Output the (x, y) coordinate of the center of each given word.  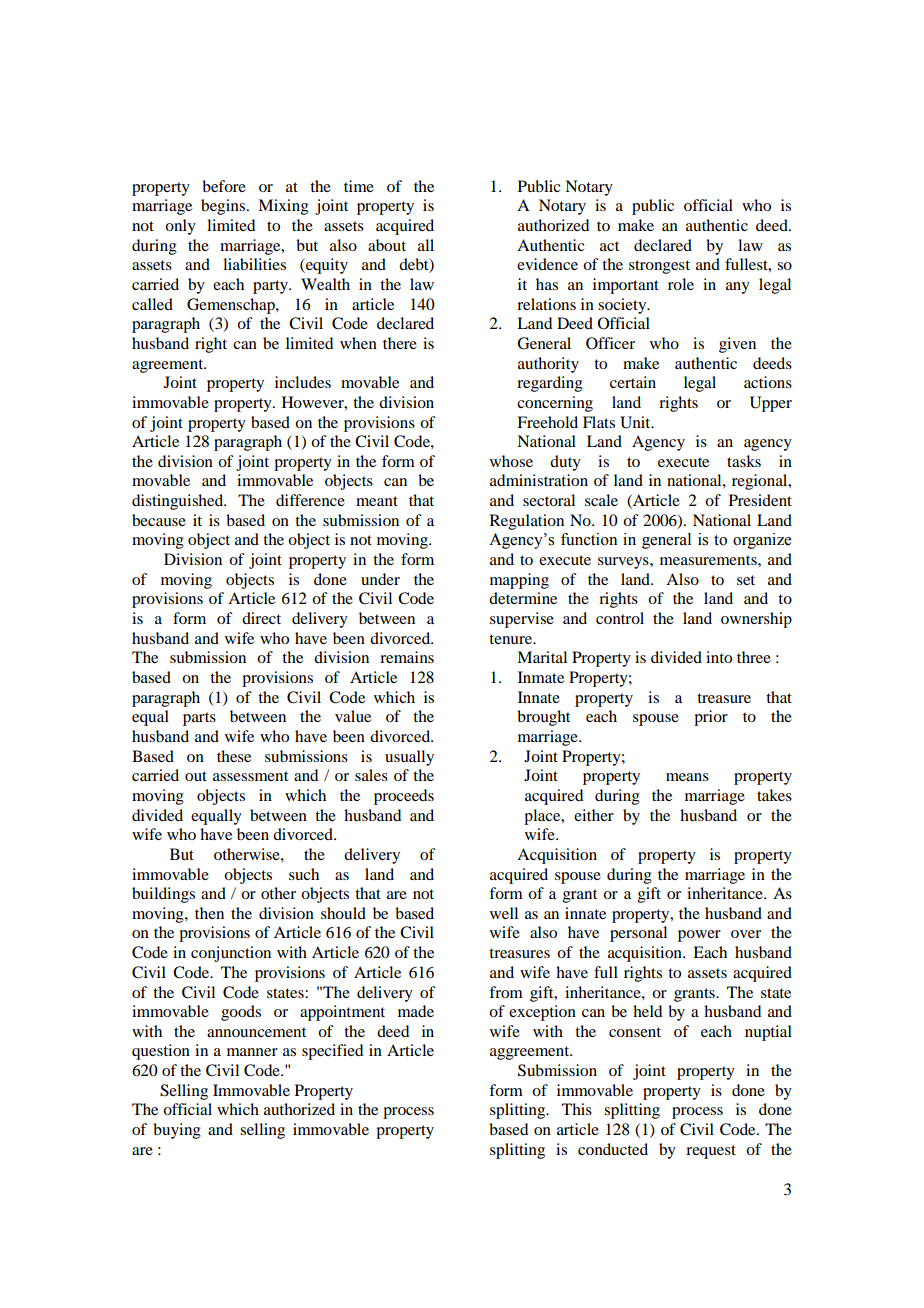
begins (224, 207)
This (577, 1109)
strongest (659, 267)
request (711, 1152)
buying (177, 1131)
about (387, 245)
